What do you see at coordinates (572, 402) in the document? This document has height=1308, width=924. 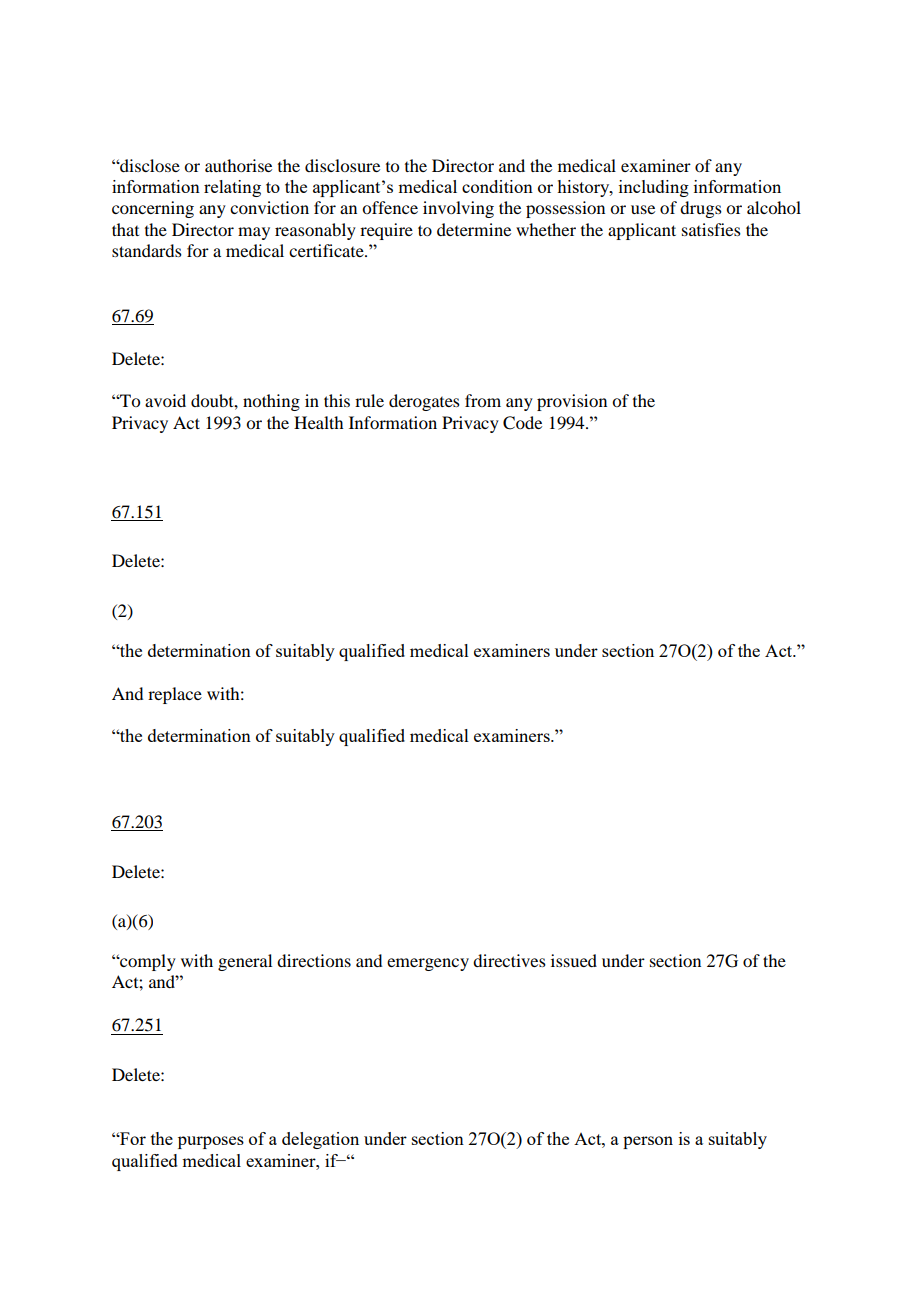 I see `provision` at bounding box center [572, 402].
